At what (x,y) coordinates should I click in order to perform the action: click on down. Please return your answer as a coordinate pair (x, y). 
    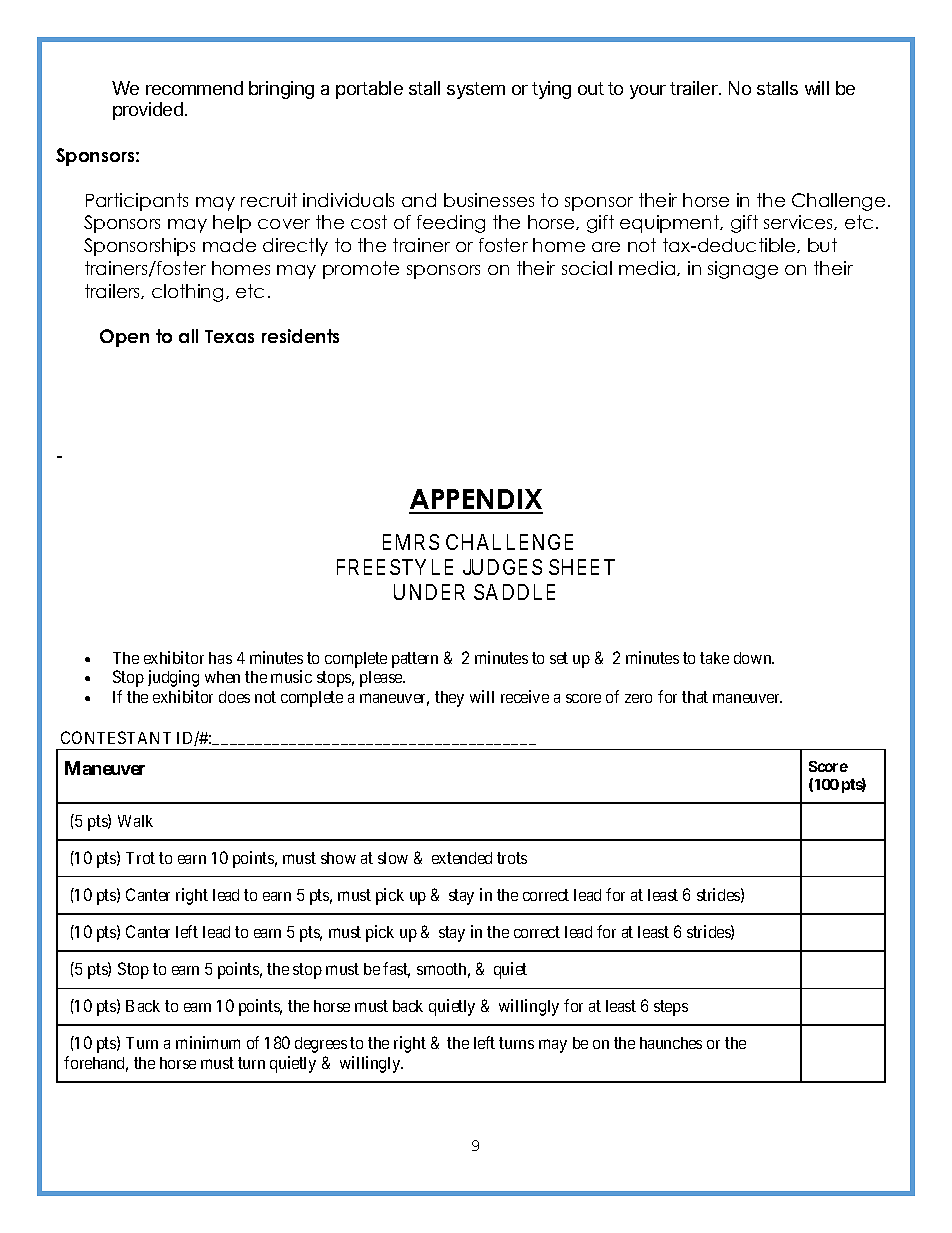
    Looking at the image, I should click on (754, 658).
